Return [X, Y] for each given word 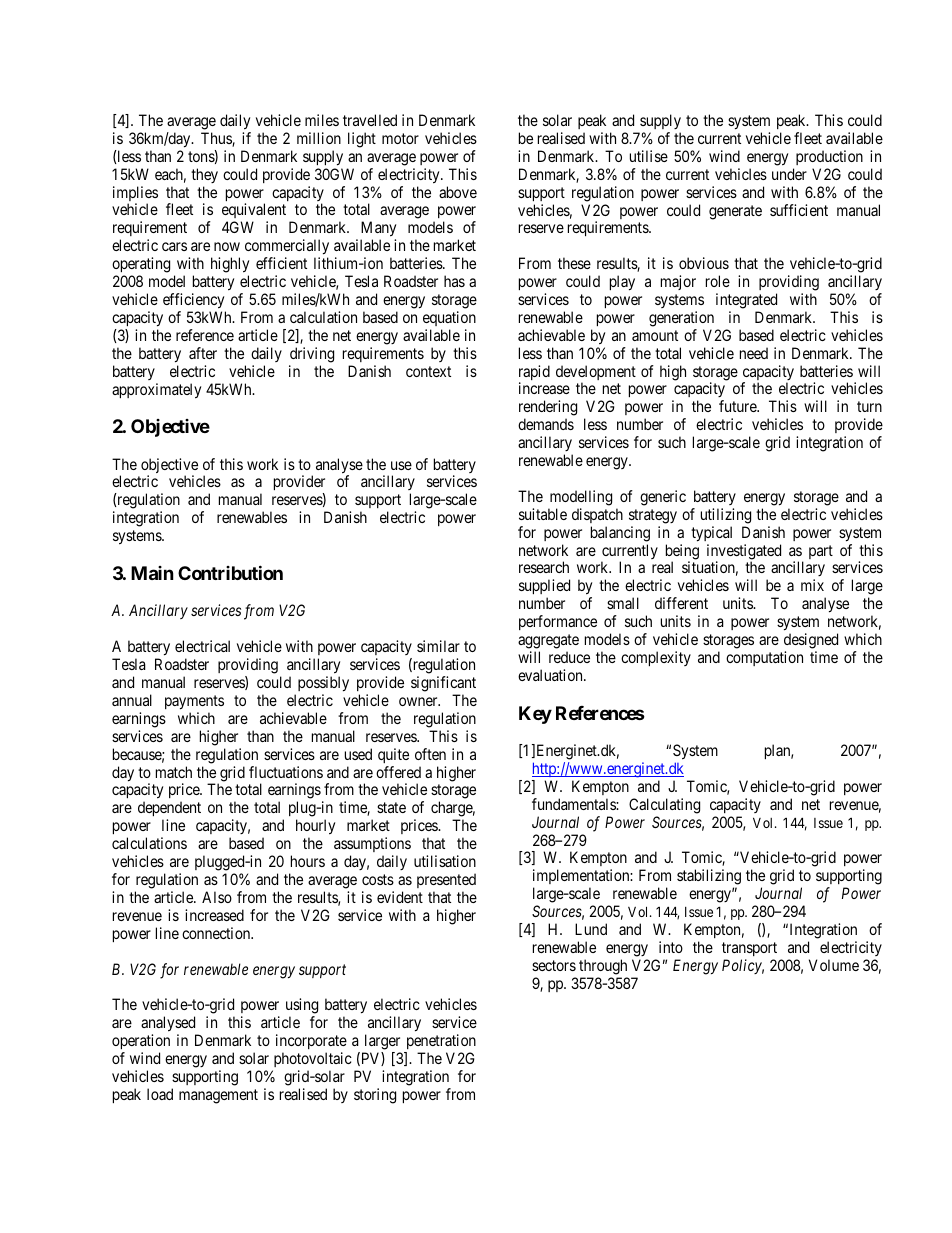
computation [764, 658]
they [204, 175]
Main [152, 573]
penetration [440, 1043]
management [218, 1096]
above [458, 192]
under [789, 174]
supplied [544, 588]
